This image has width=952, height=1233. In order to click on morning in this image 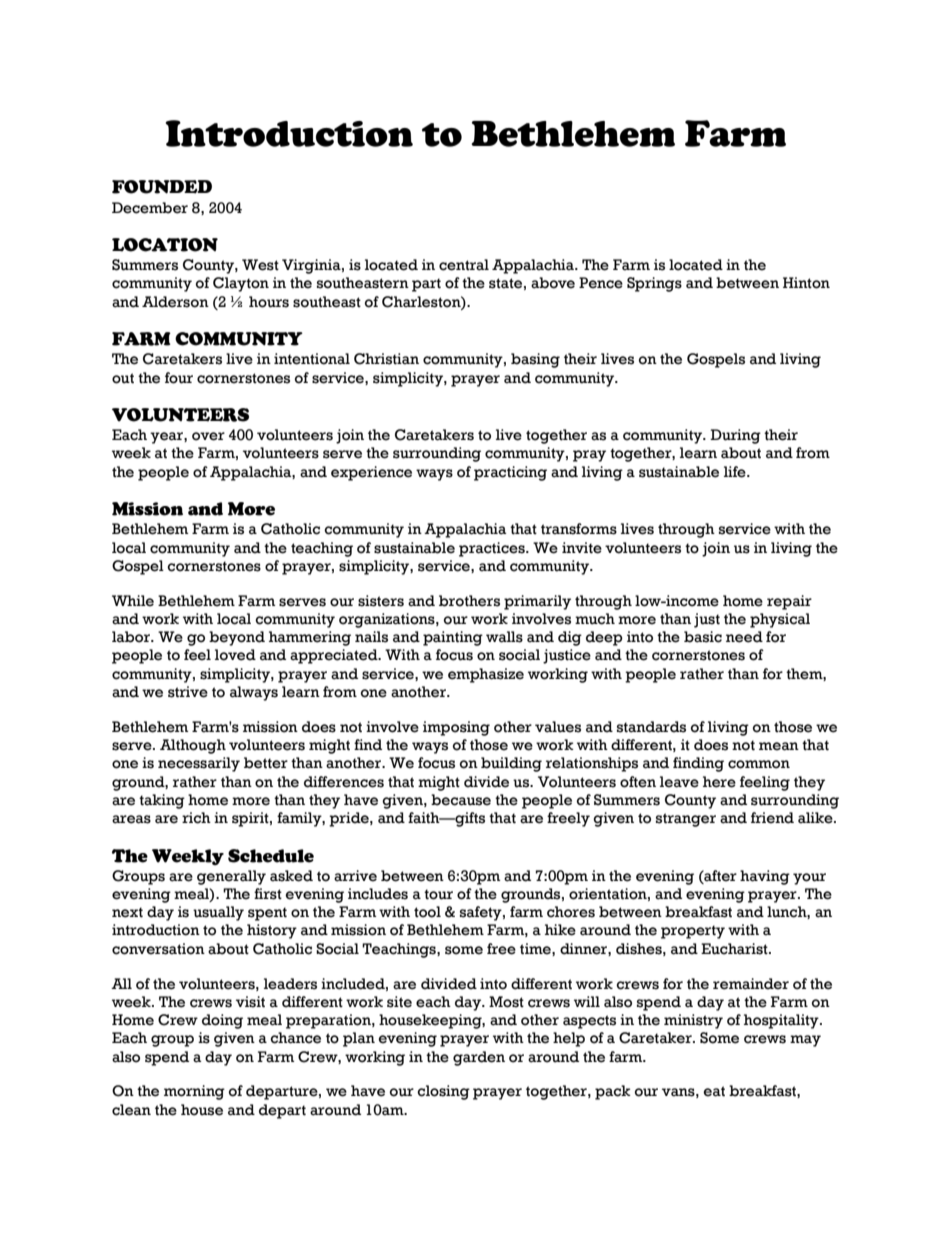, I will do `click(194, 1092)`.
